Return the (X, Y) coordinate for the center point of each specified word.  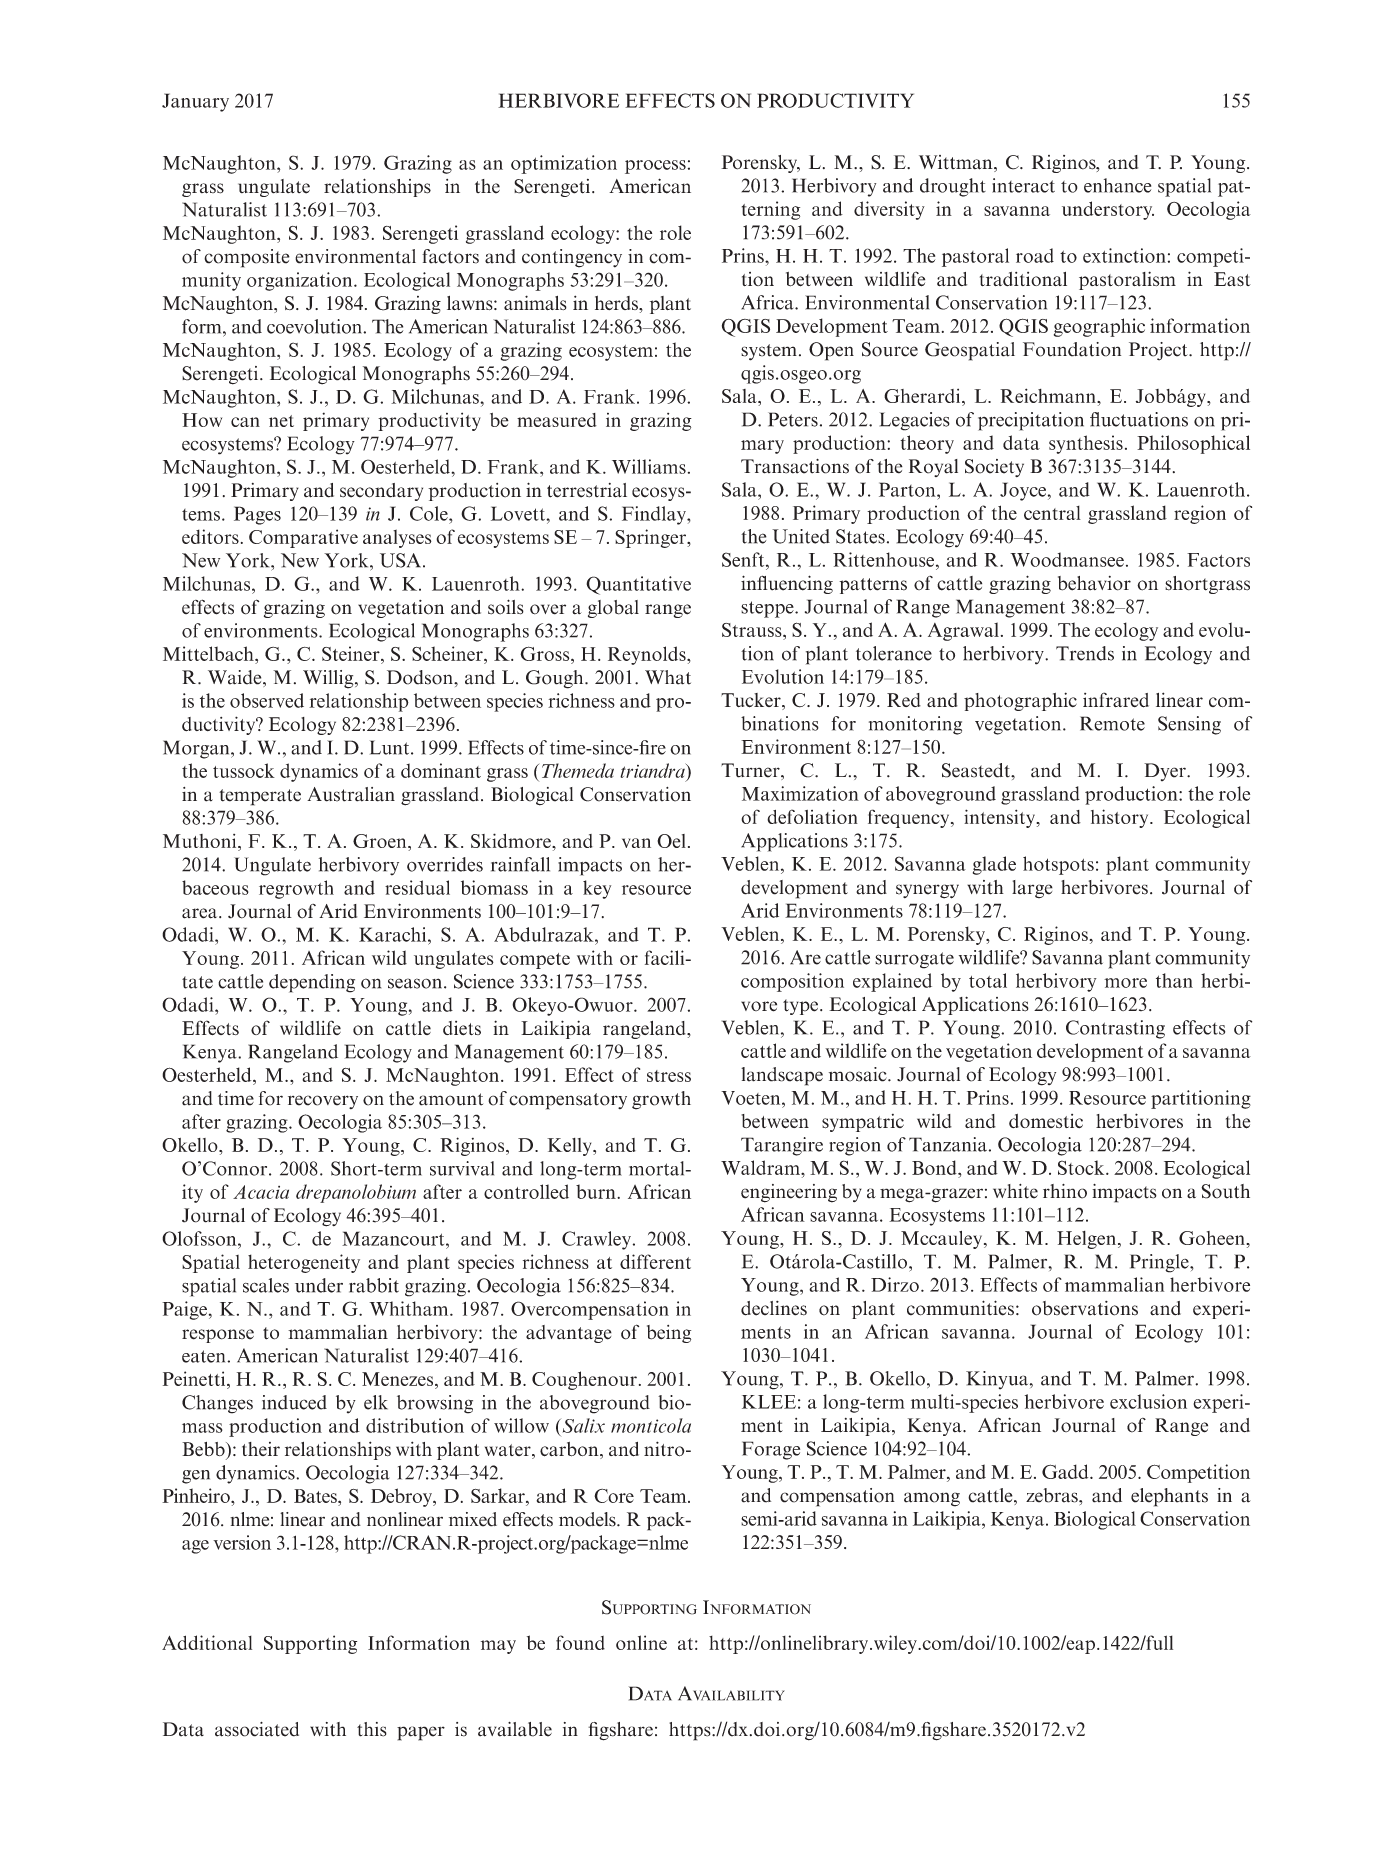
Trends (1085, 653)
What (668, 677)
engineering (789, 1193)
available (515, 1729)
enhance (1117, 185)
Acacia (261, 1192)
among (932, 1499)
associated (257, 1729)
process (655, 167)
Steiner (352, 653)
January (195, 102)
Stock (1082, 1167)
